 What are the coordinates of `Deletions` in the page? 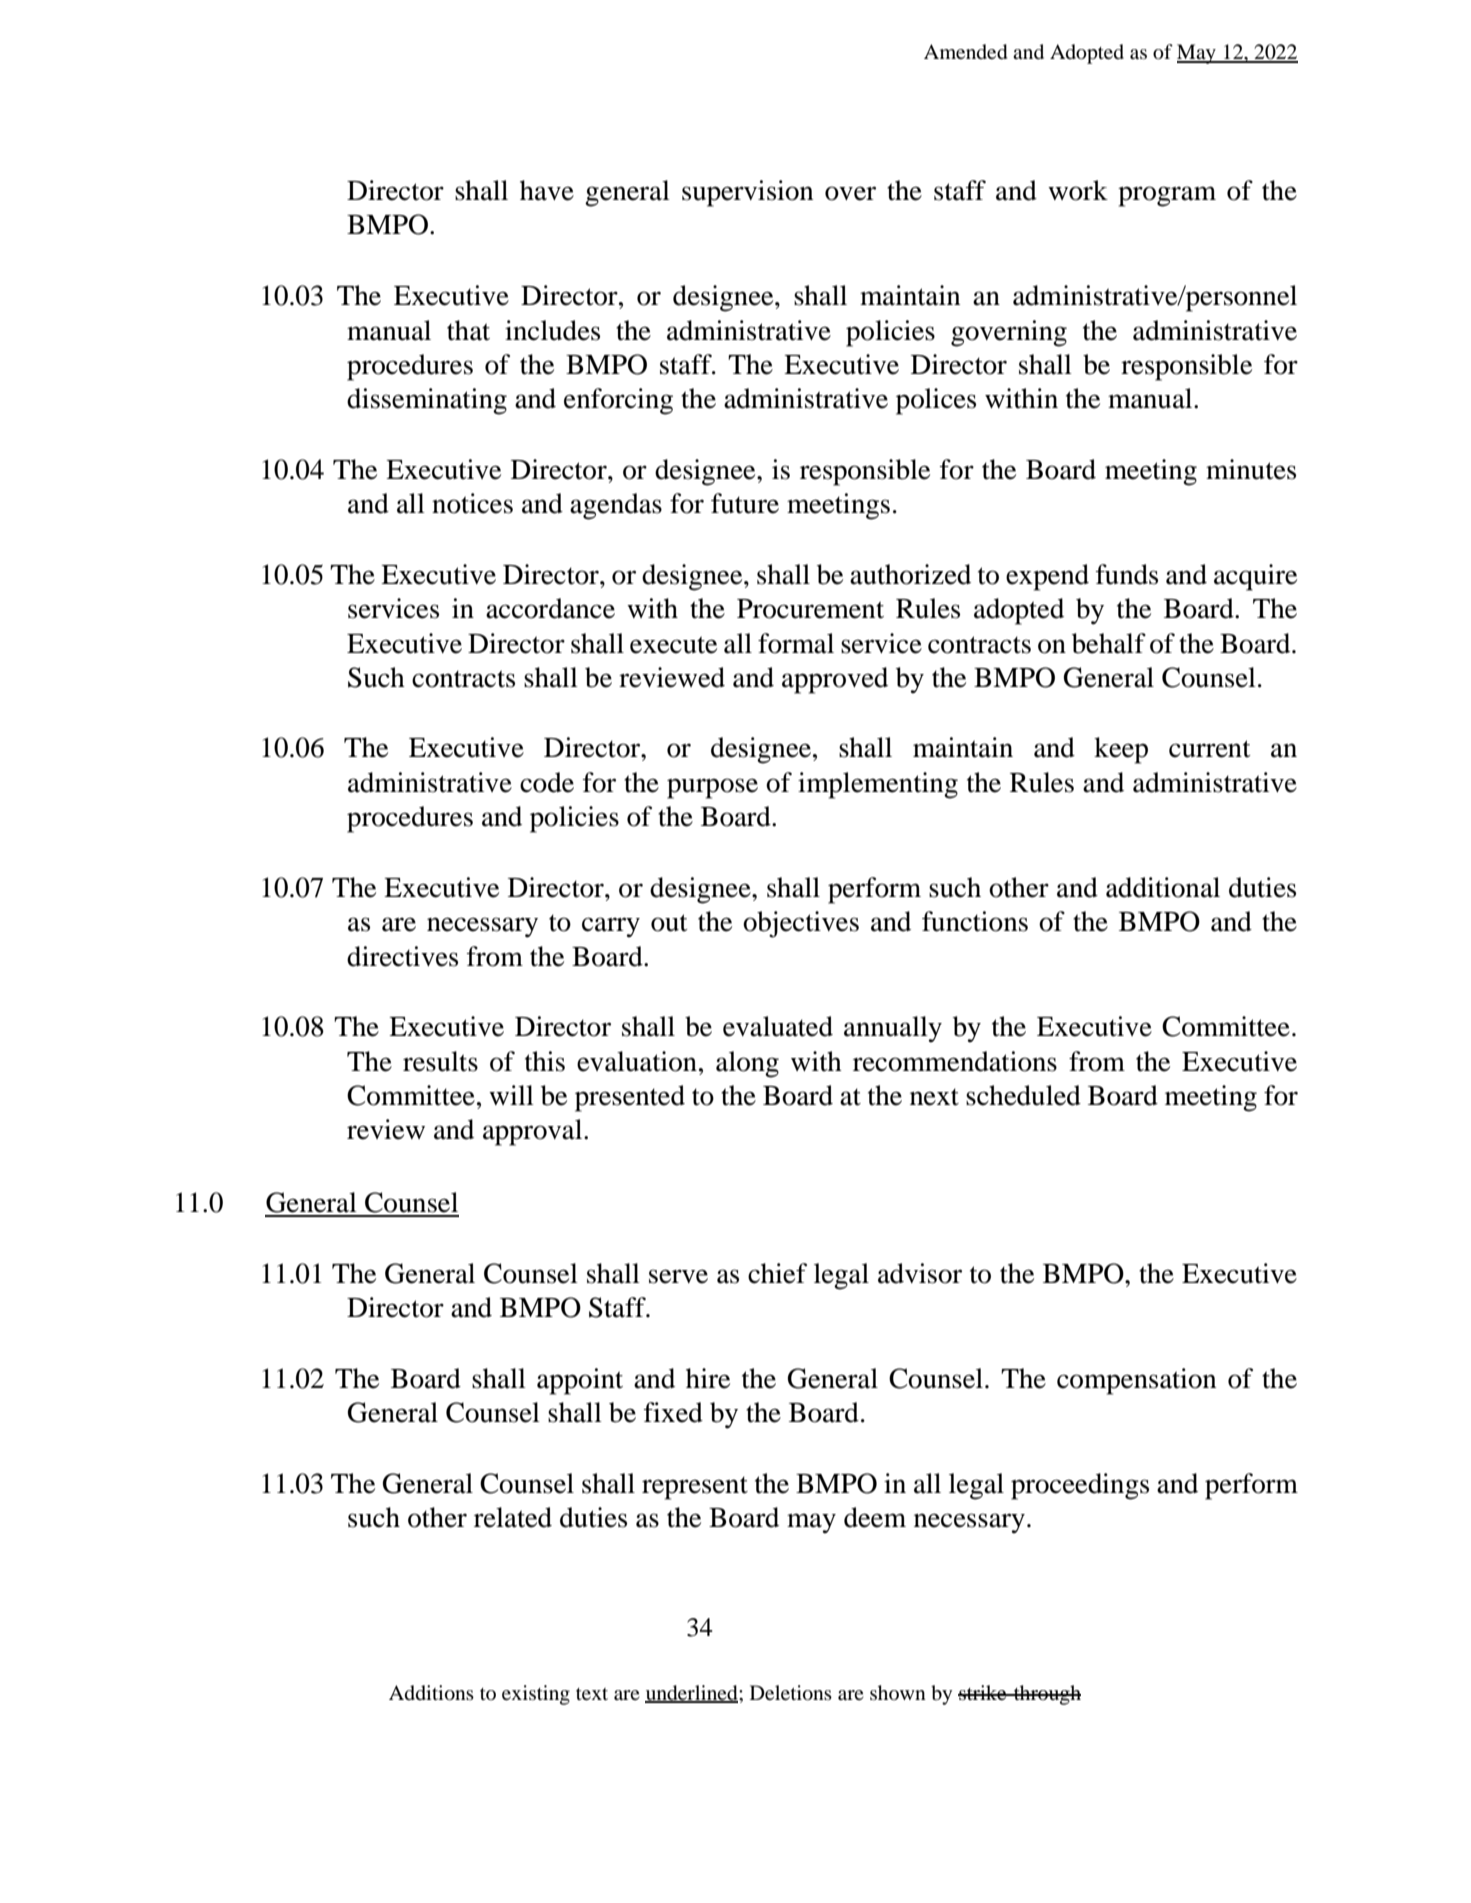 It's located at (791, 1693).
